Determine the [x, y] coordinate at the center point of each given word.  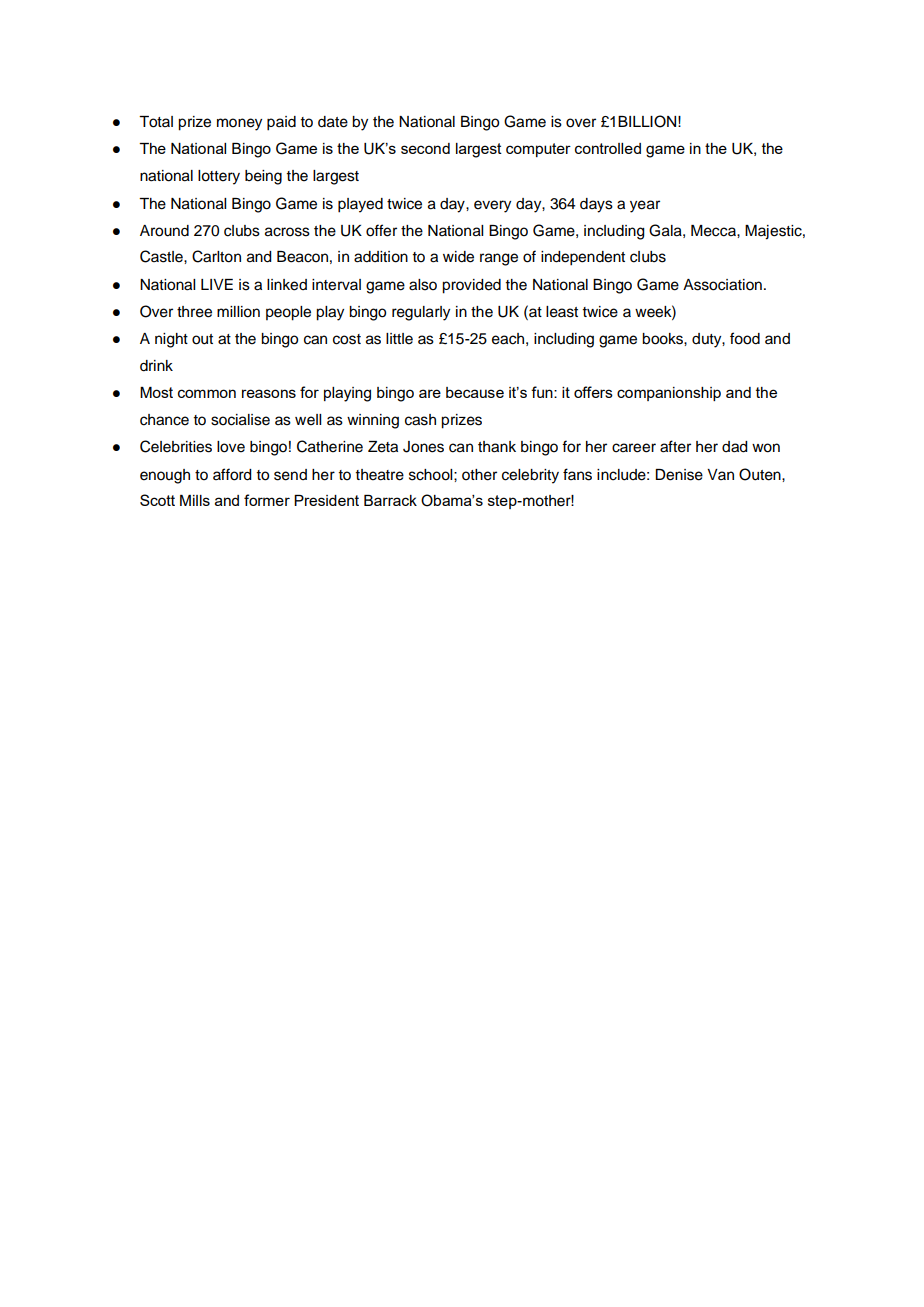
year [645, 206]
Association [722, 285]
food [745, 338]
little [399, 339]
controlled [608, 148]
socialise [240, 420]
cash [420, 420]
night [171, 340]
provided [471, 286]
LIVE [217, 284]
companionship [669, 394]
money [239, 124]
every [492, 206]
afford [232, 474]
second [425, 148]
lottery [219, 177]
